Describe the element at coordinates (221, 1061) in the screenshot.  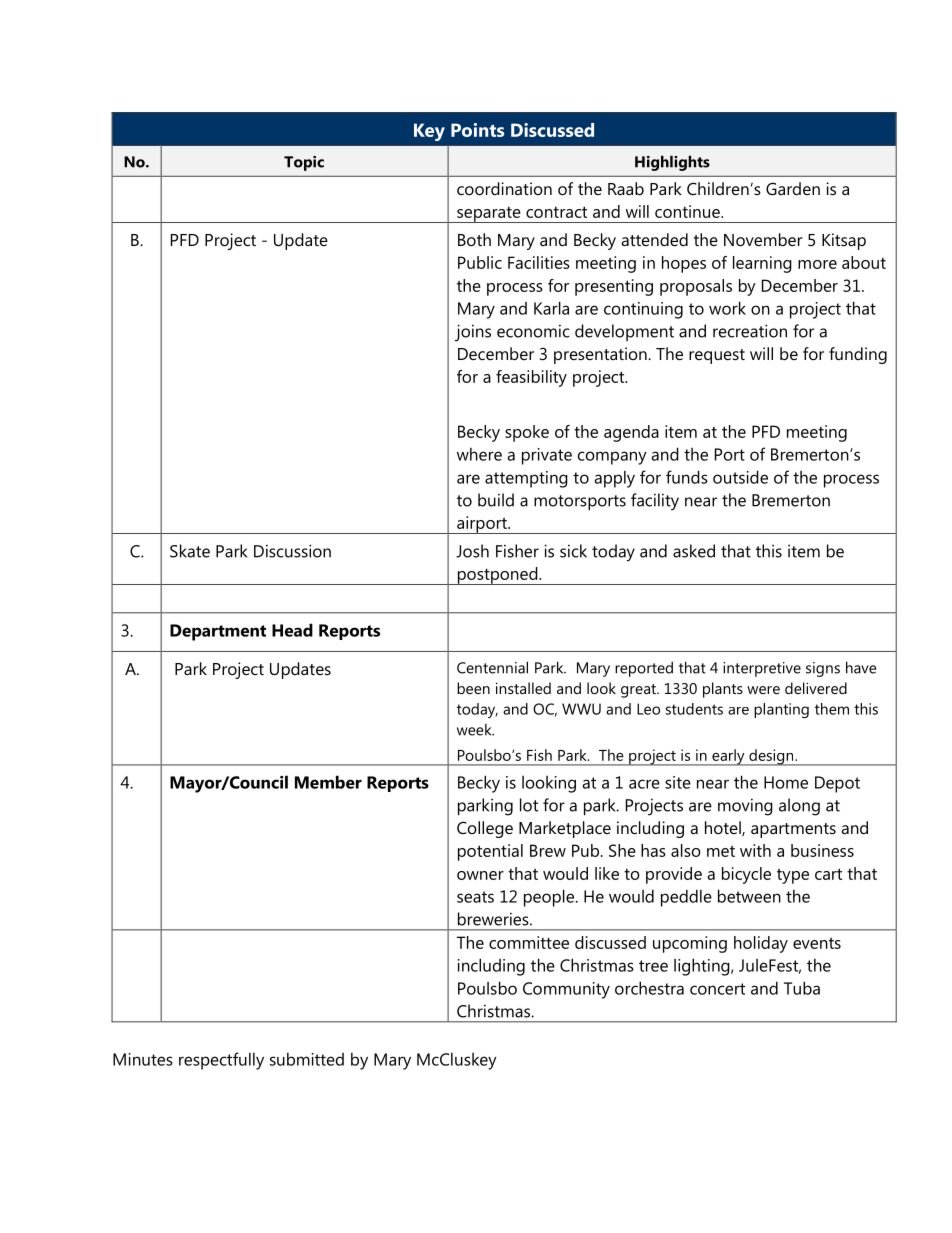
I see `respectfully` at that location.
